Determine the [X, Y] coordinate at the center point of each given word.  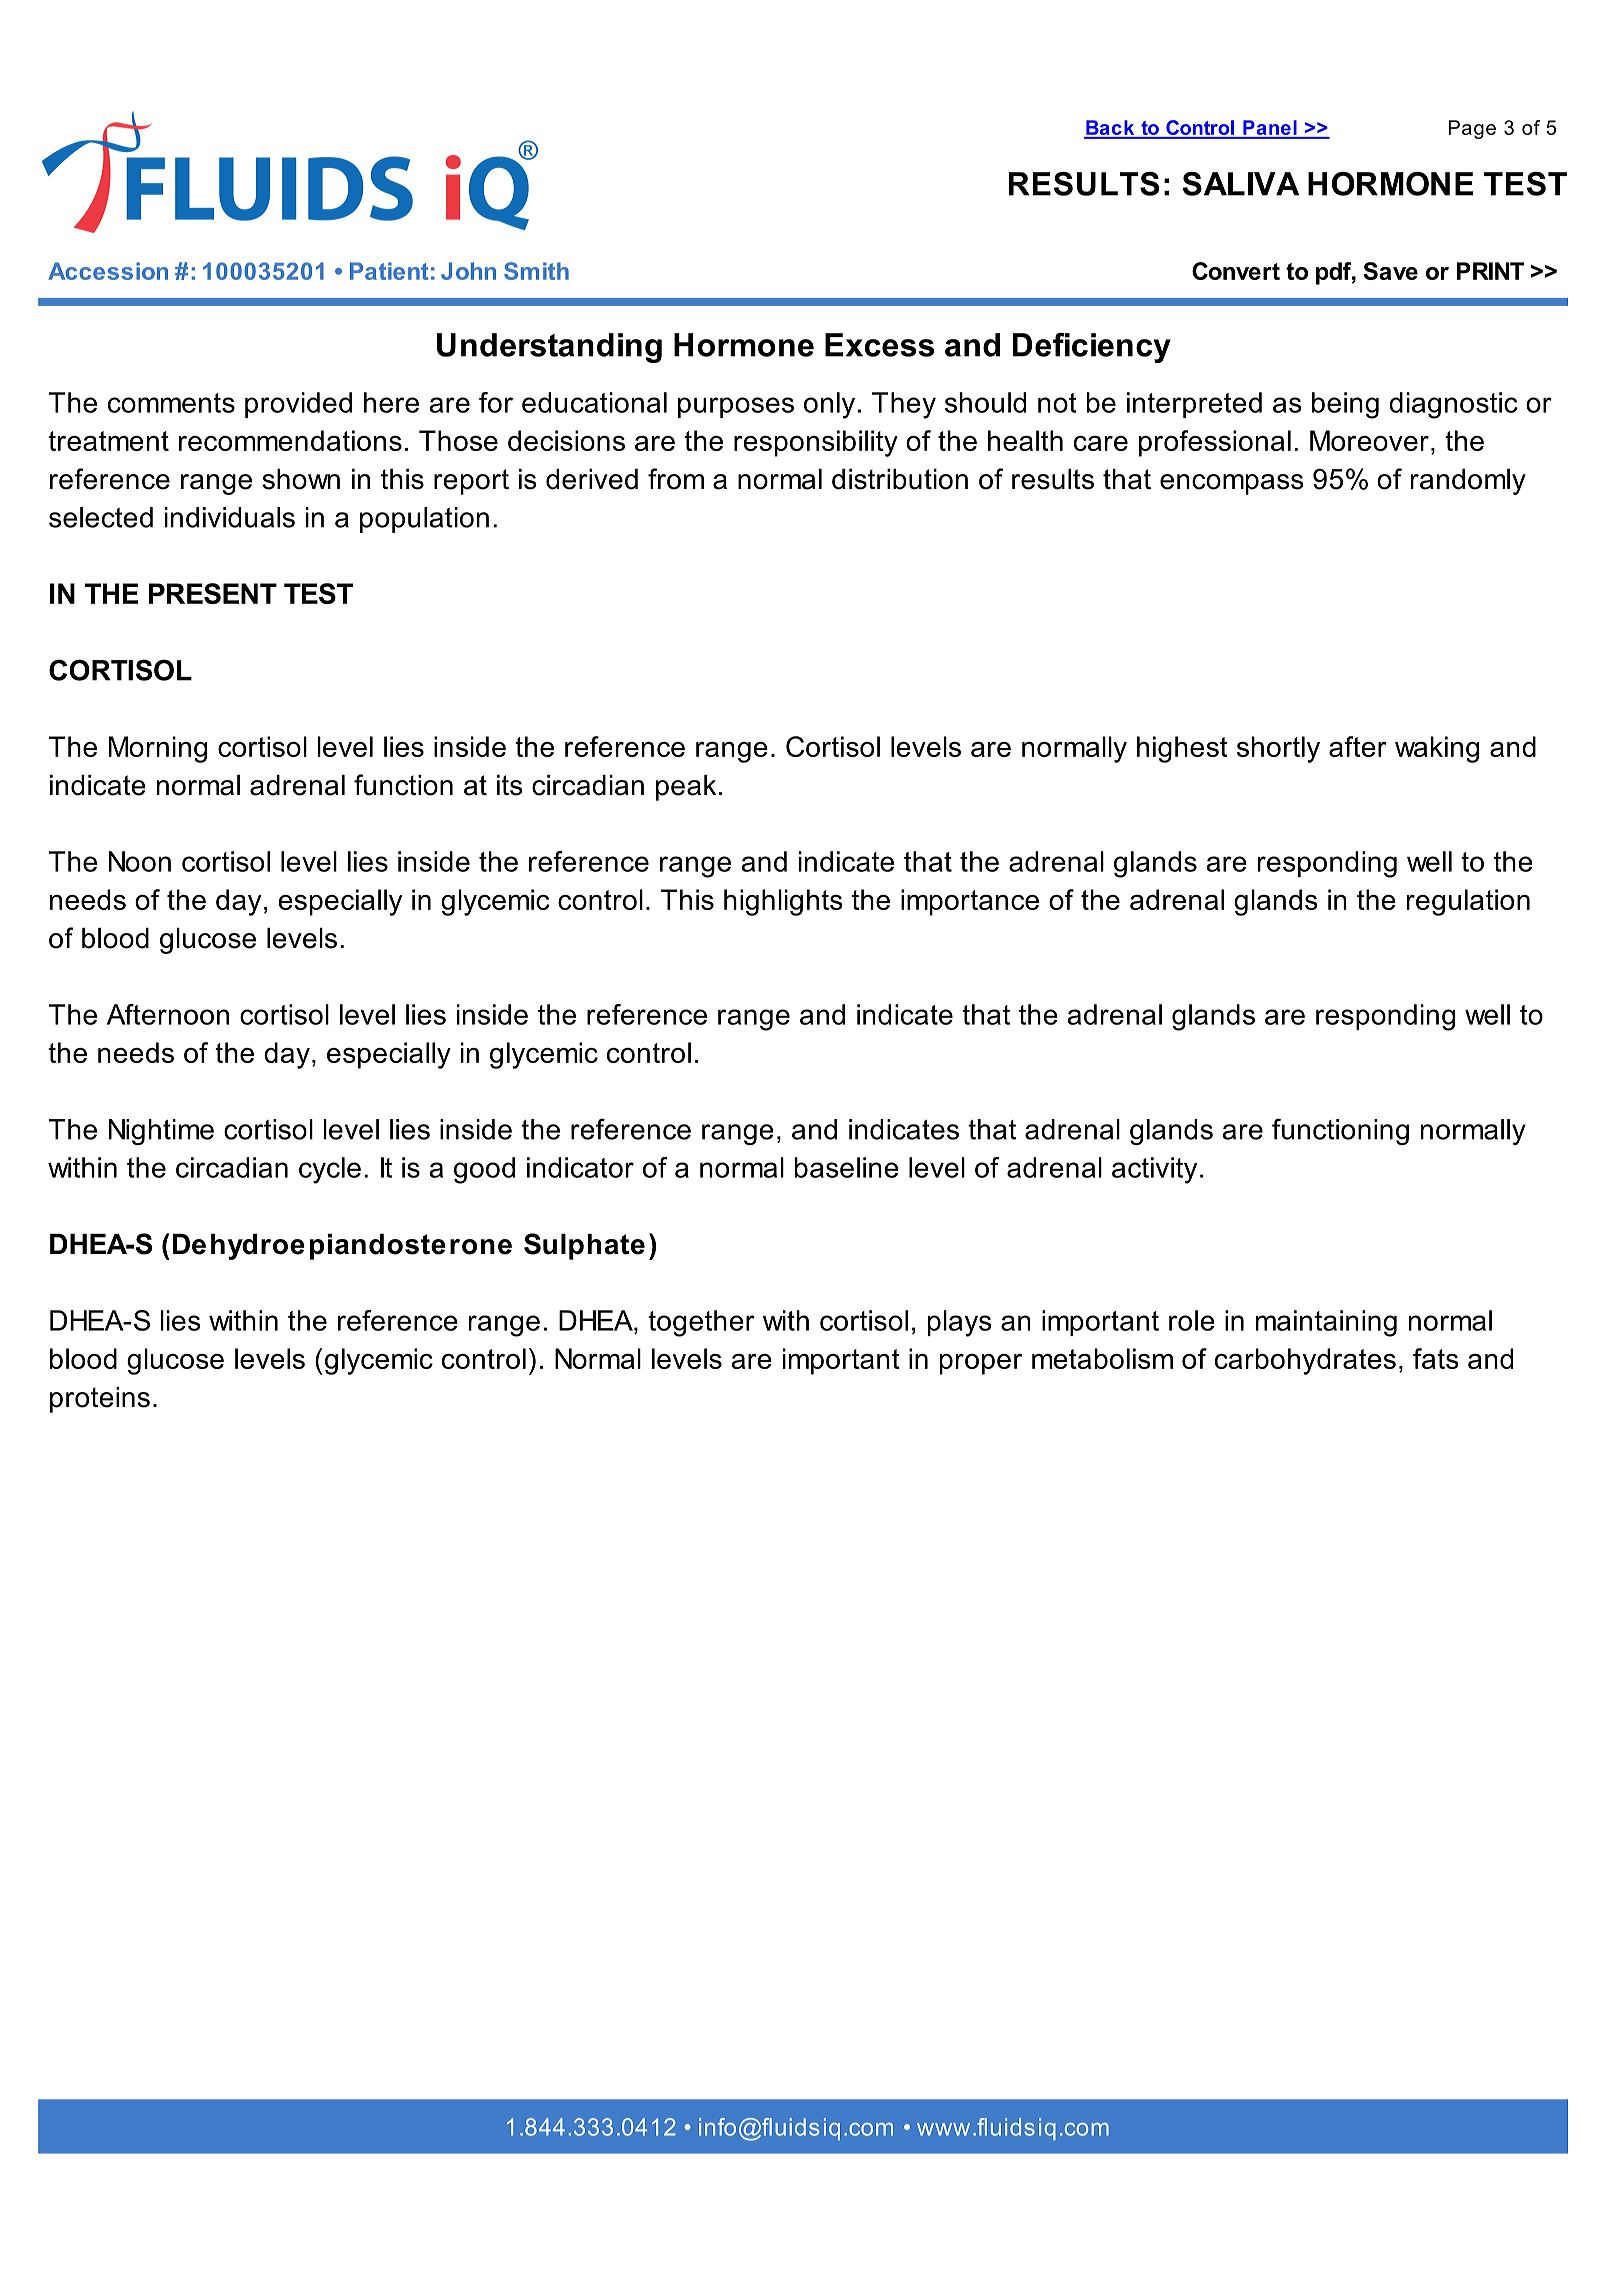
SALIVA [1240, 184]
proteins [100, 1400]
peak [686, 788]
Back [1110, 129]
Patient [389, 271]
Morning [158, 749]
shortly [1278, 749]
